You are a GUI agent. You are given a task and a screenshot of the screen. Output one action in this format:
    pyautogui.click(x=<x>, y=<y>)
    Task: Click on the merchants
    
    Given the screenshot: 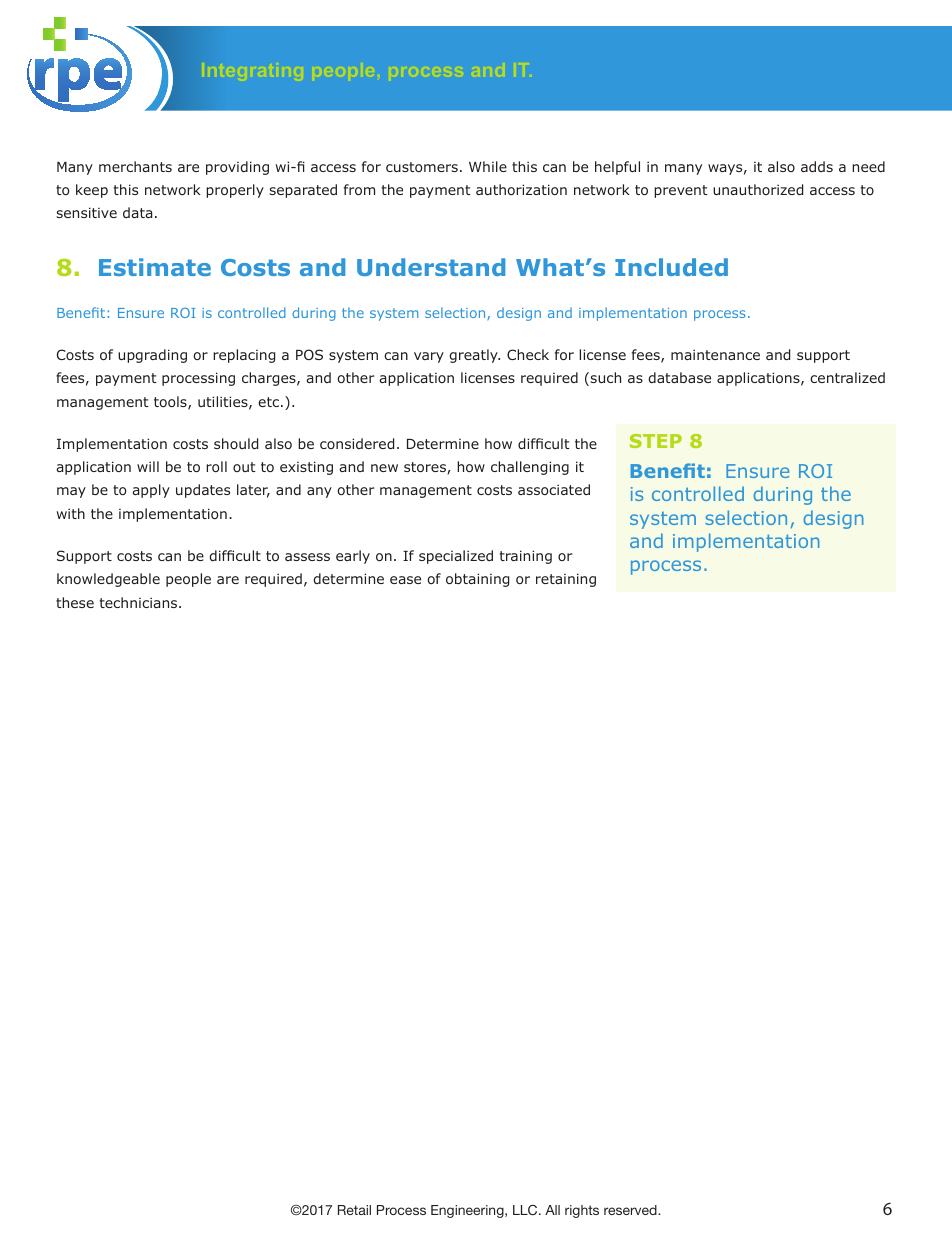 What is the action you would take?
    pyautogui.click(x=135, y=166)
